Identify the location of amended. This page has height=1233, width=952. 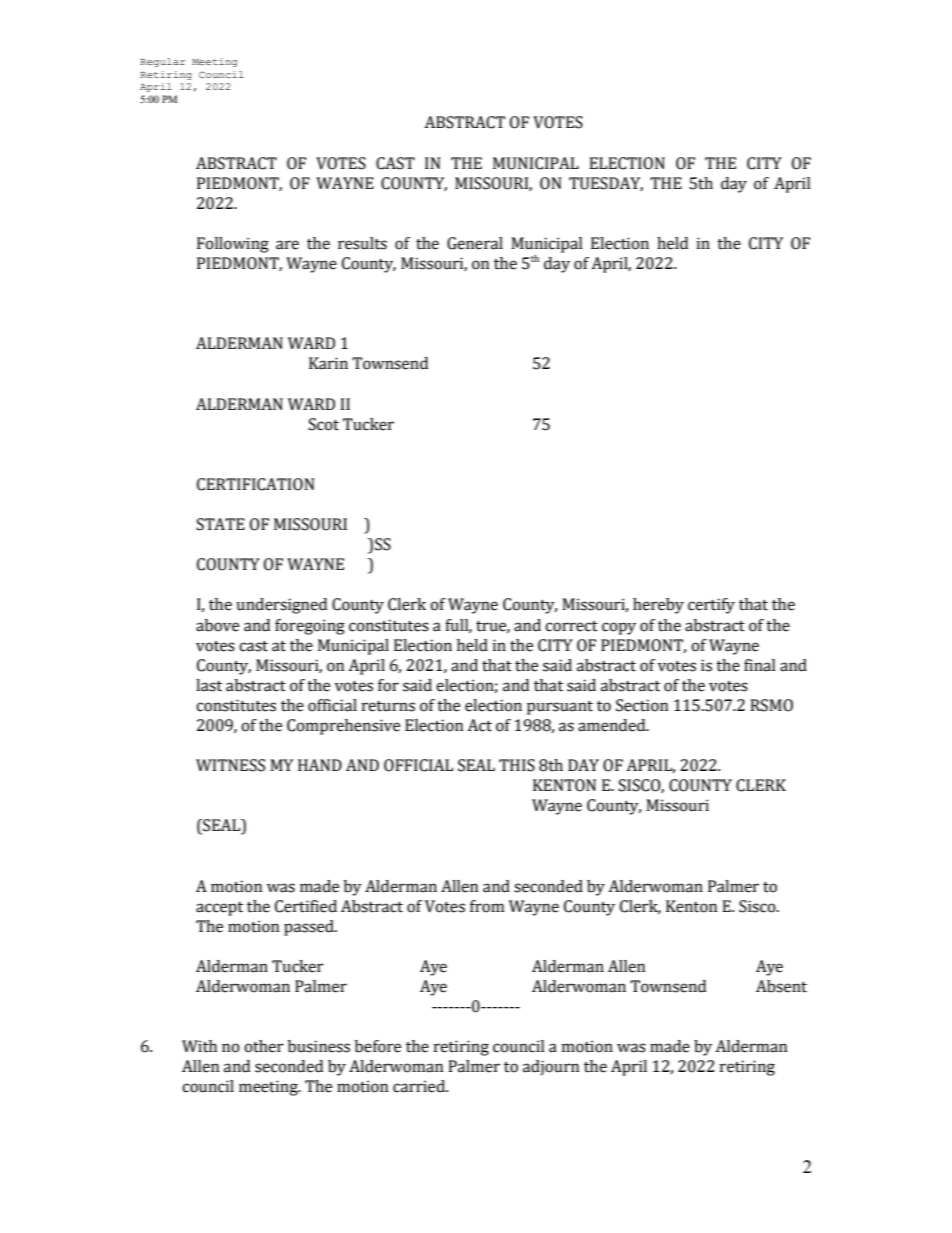
(613, 725).
